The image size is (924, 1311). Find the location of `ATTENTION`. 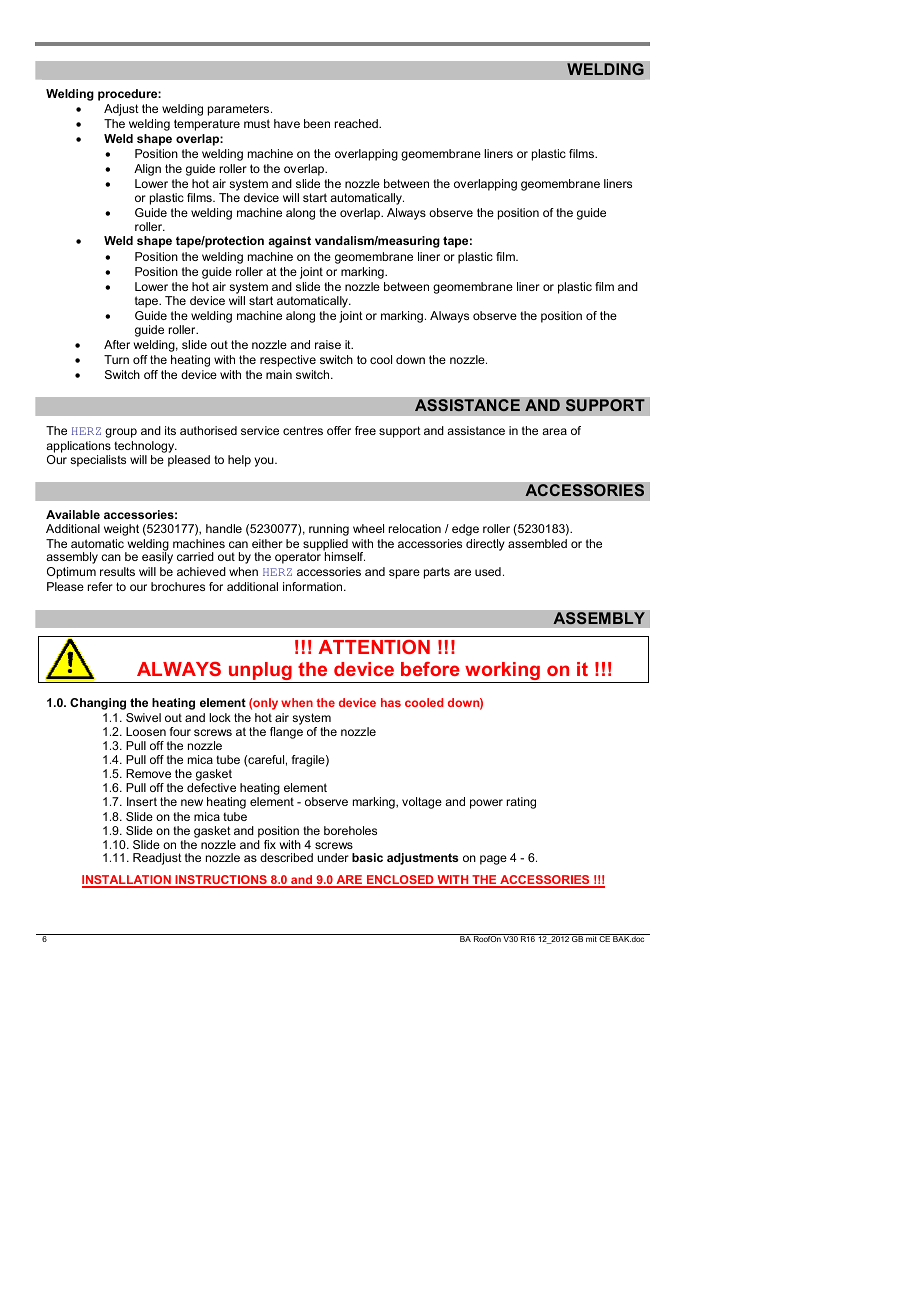

ATTENTION is located at coordinates (374, 647).
